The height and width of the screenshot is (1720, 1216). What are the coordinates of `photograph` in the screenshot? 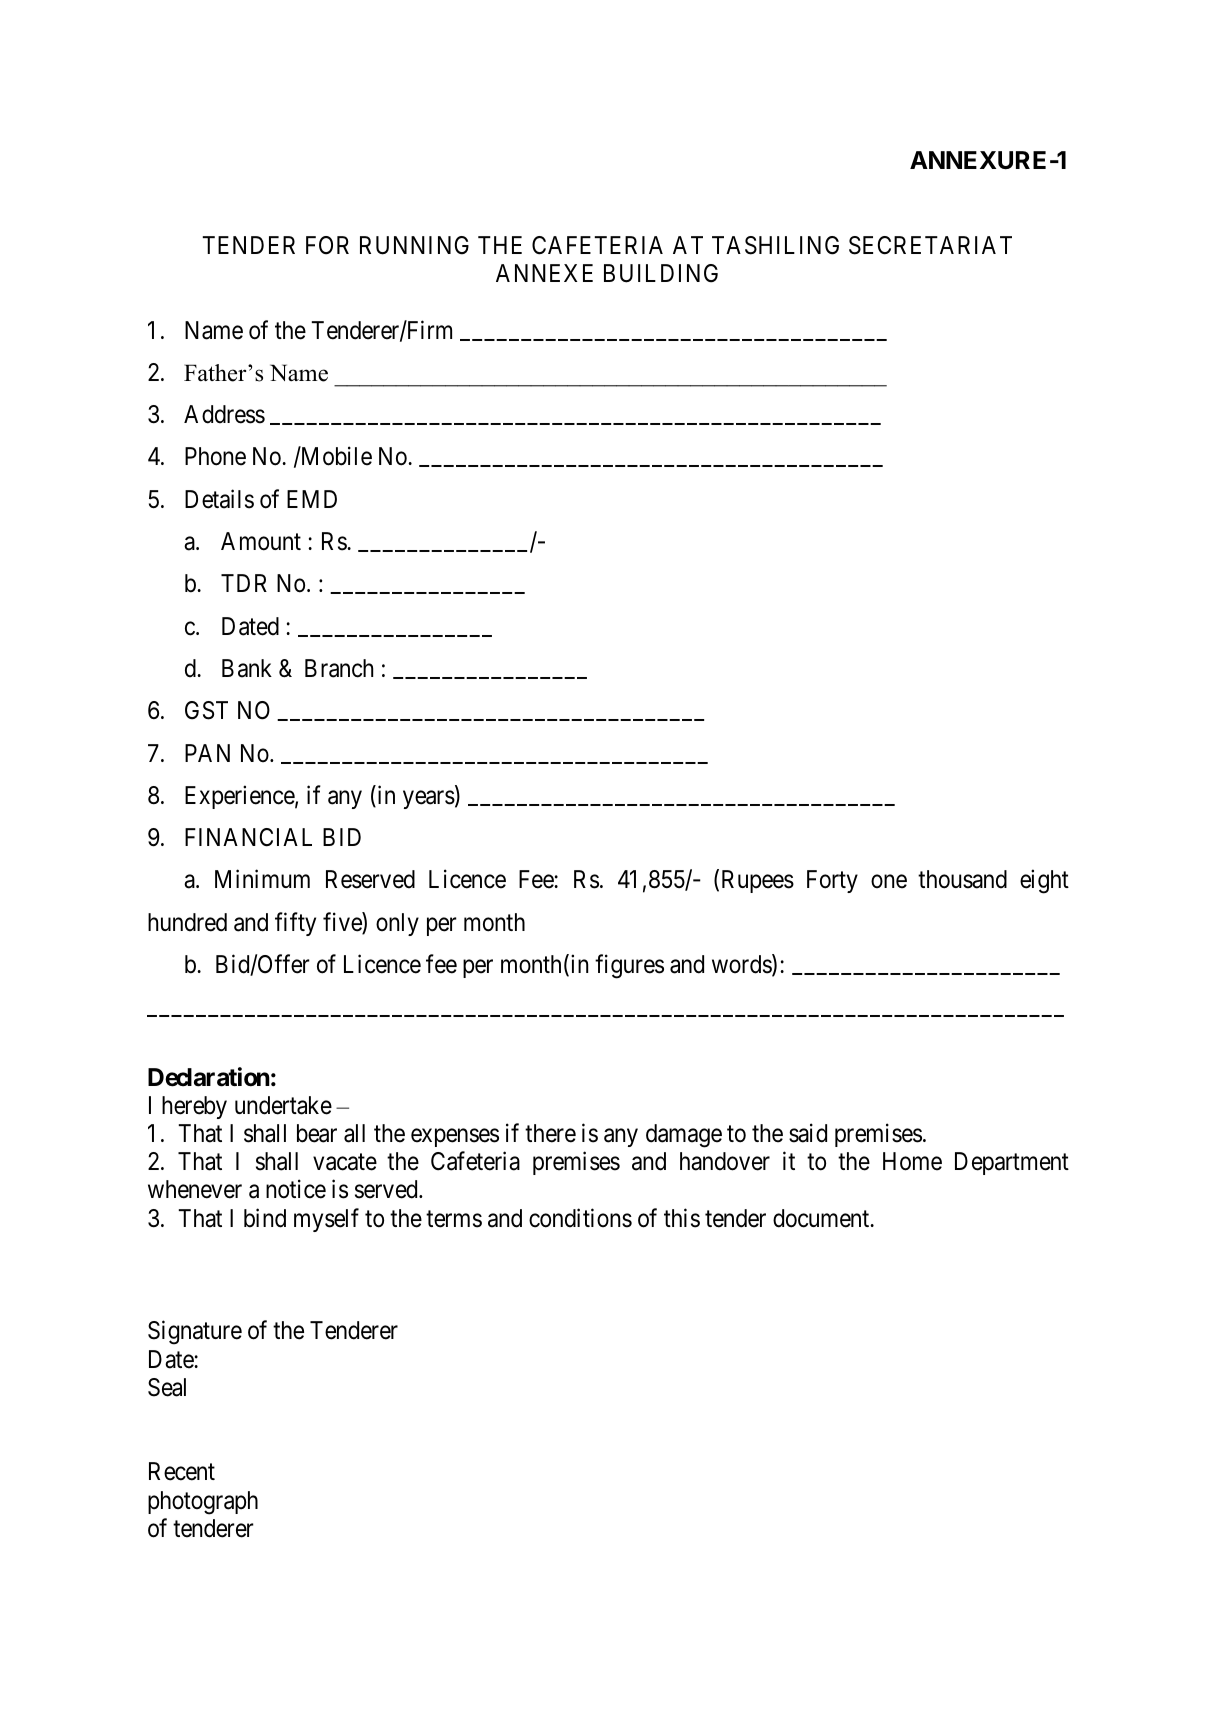 It's located at (203, 1503).
